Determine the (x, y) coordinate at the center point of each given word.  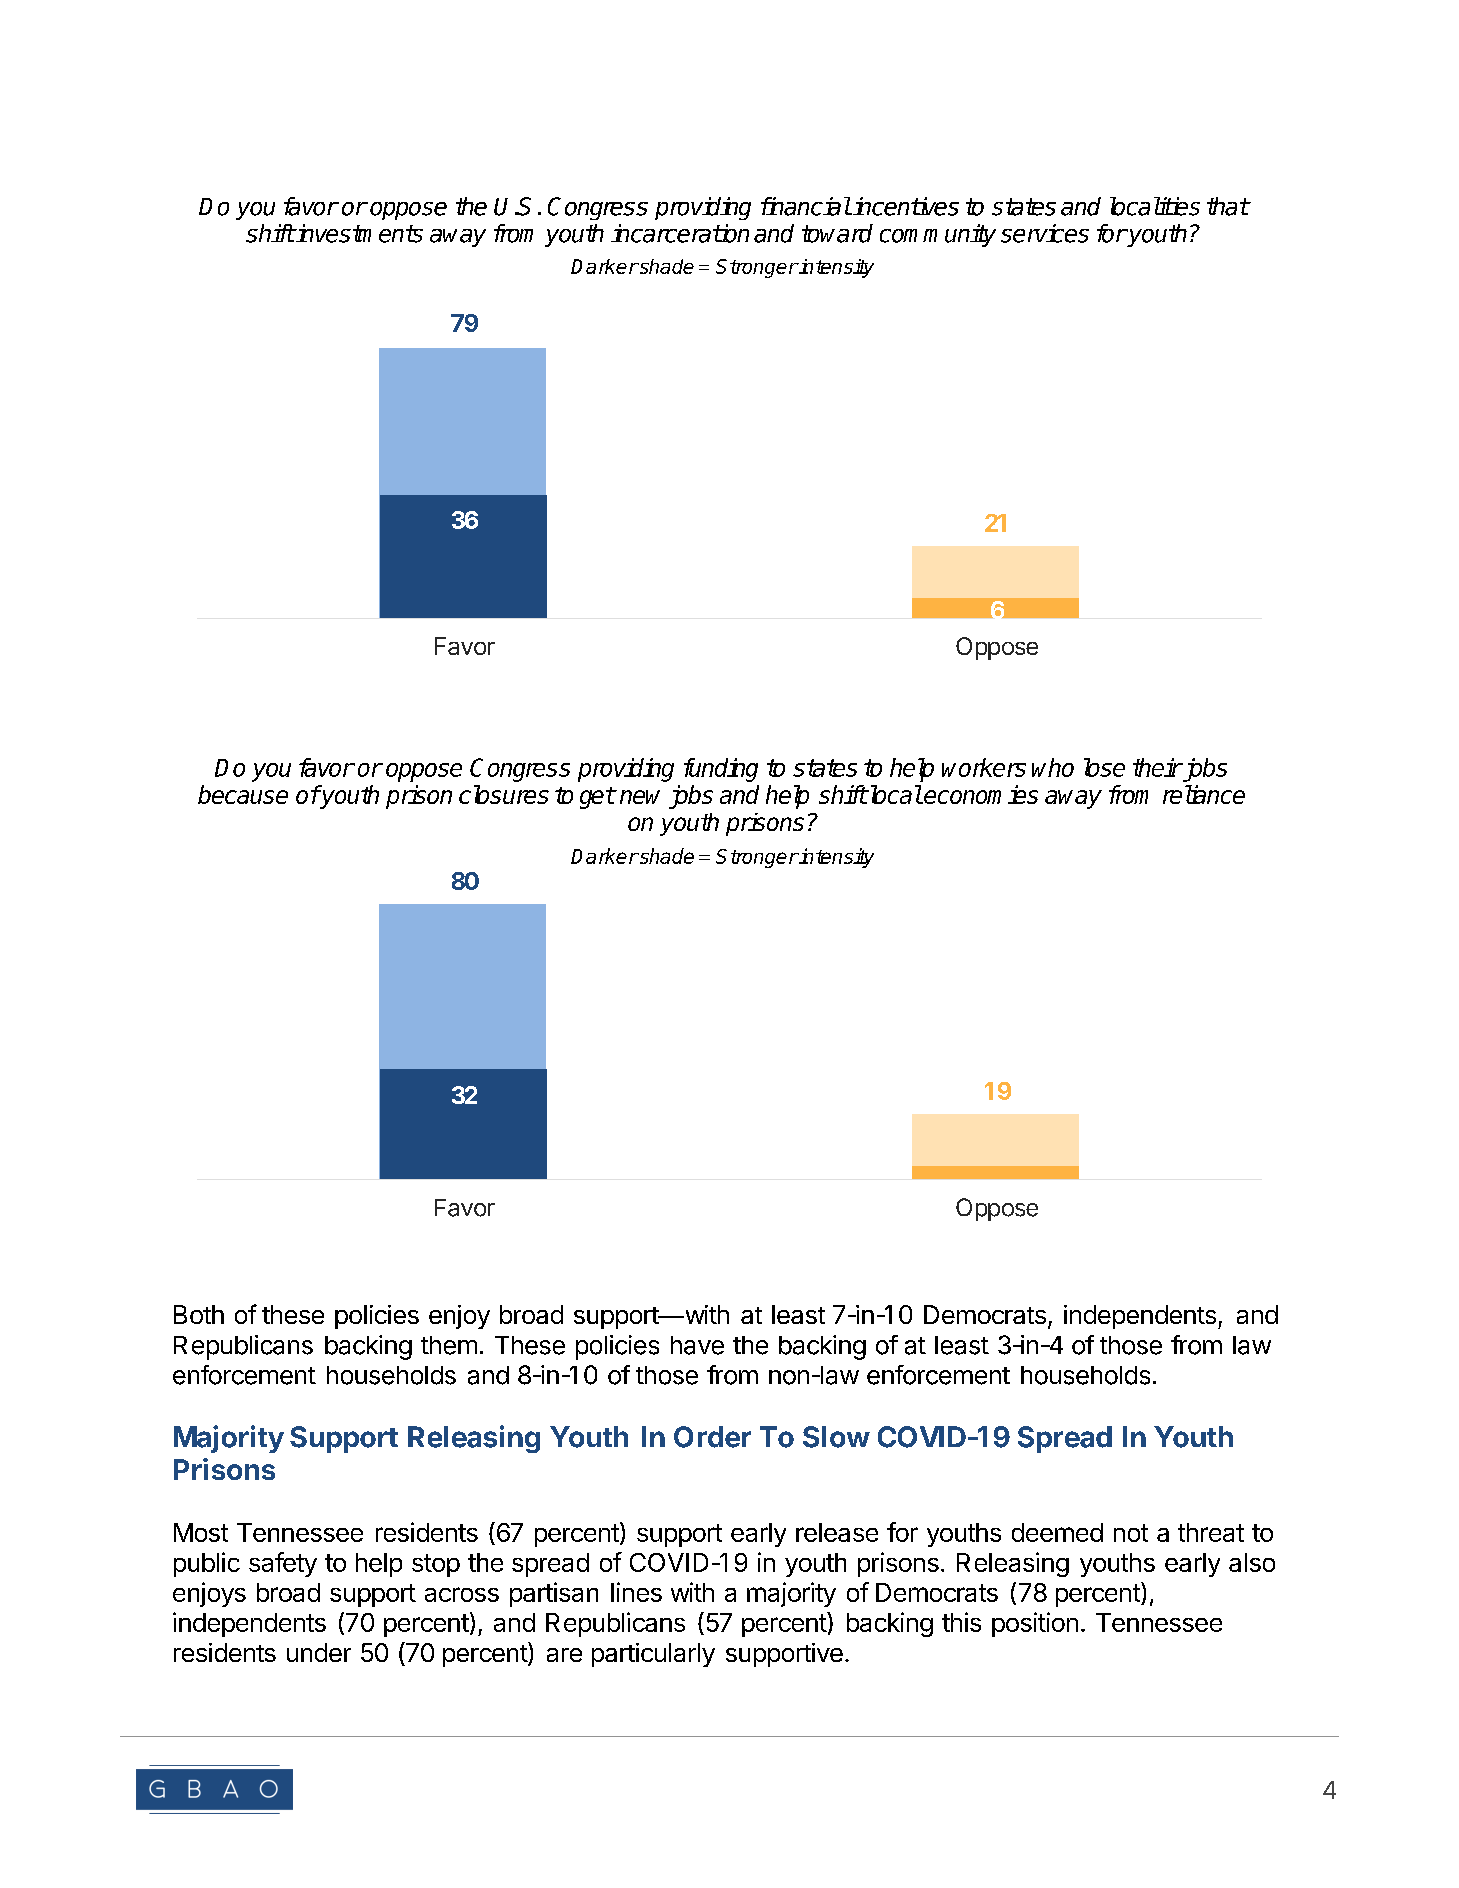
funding (721, 770)
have (697, 1345)
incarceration (680, 233)
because (243, 794)
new (640, 797)
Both (199, 1314)
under (319, 1652)
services (1045, 233)
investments (358, 233)
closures (504, 794)
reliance (1204, 794)
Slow (836, 1437)
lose (1104, 767)
